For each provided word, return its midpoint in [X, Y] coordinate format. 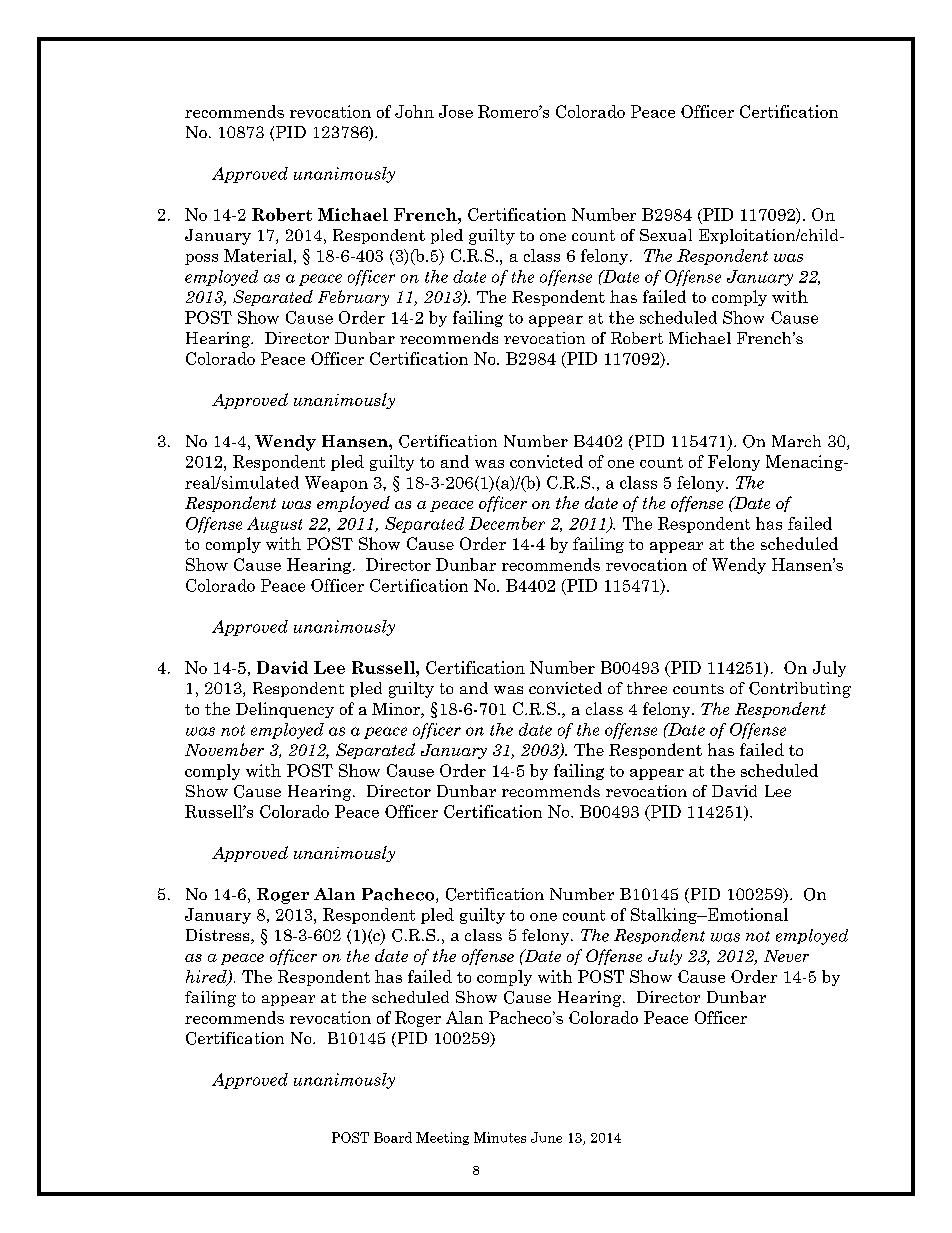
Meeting [442, 1138]
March [796, 441]
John [414, 111]
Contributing [800, 690]
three [647, 688]
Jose [456, 111]
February [353, 298]
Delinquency [285, 710]
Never [786, 956]
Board [393, 1137]
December [507, 523]
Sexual [666, 235]
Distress [219, 936]
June [546, 1137]
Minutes [500, 1137]
